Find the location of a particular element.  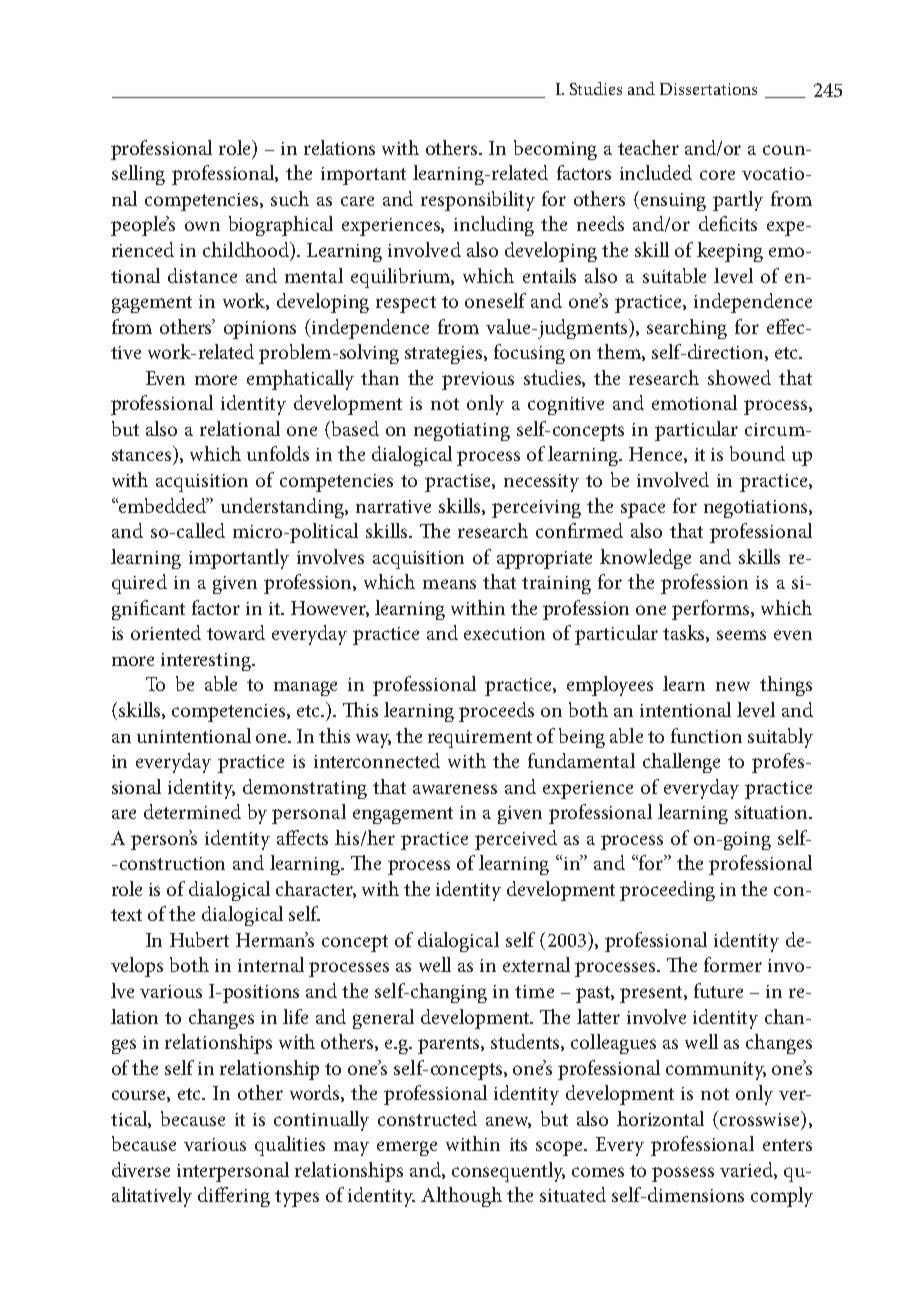

Although is located at coordinates (461, 1197).
